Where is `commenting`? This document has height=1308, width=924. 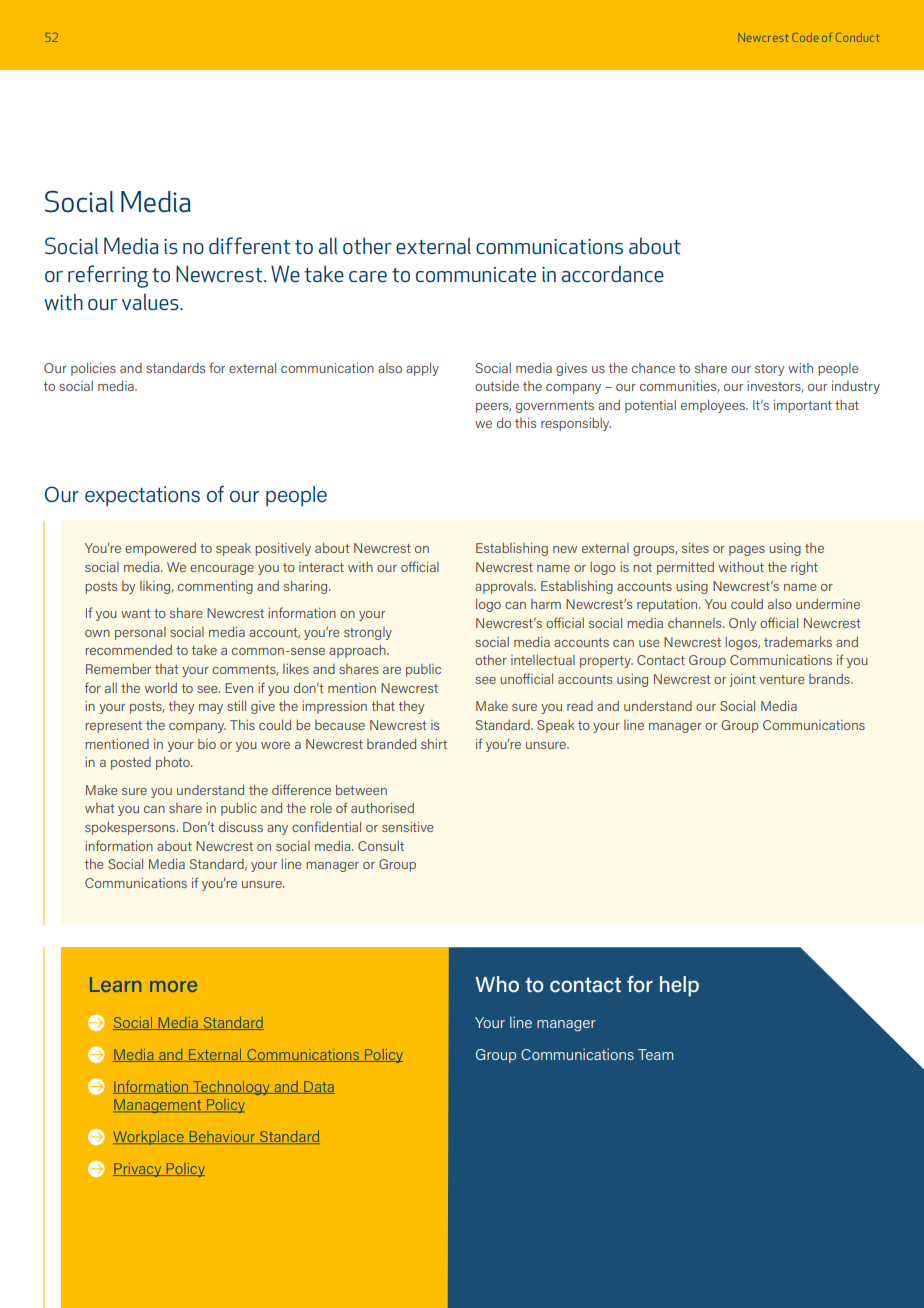 commenting is located at coordinates (215, 587).
